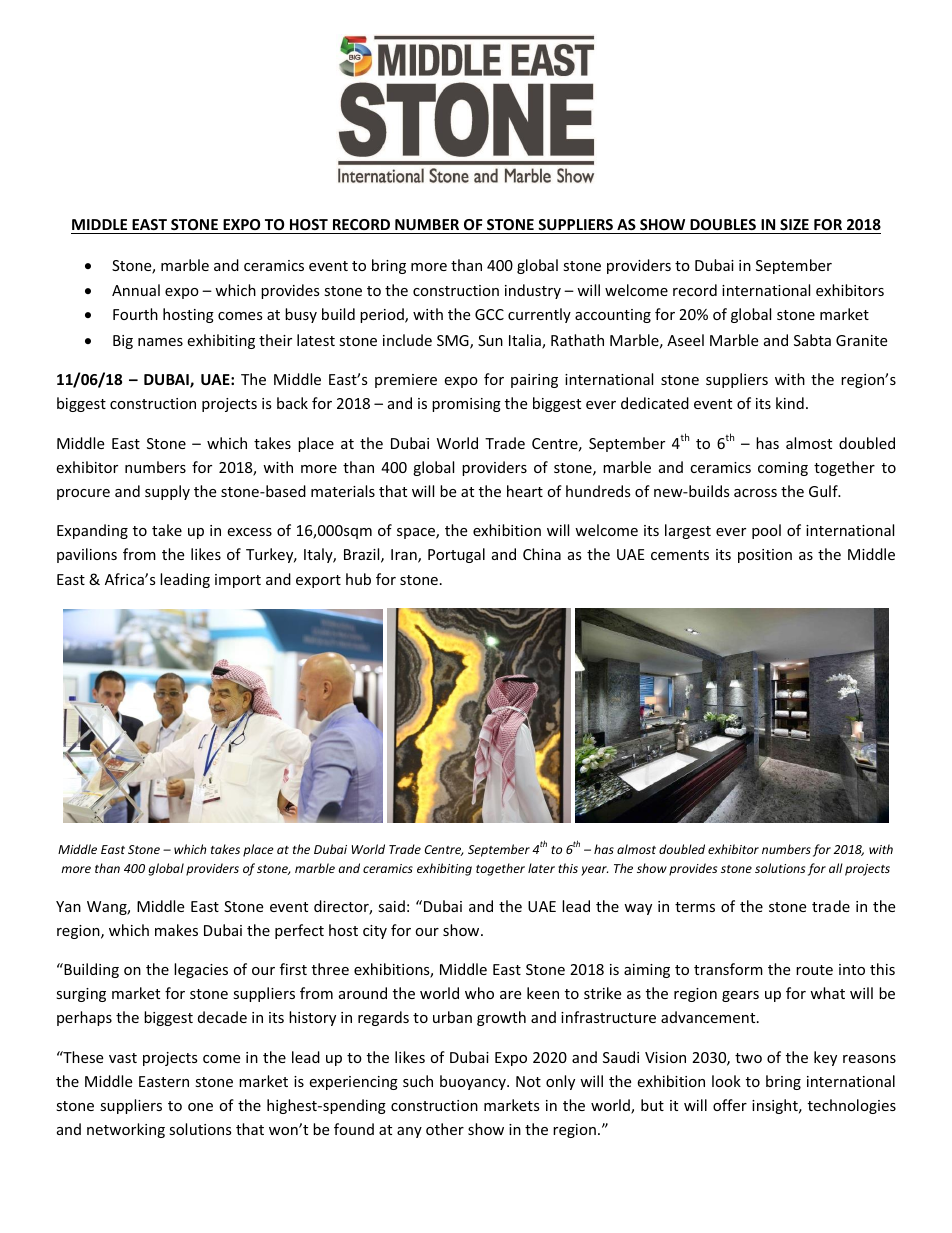  What do you see at coordinates (126, 1130) in the screenshot?
I see `networking` at bounding box center [126, 1130].
